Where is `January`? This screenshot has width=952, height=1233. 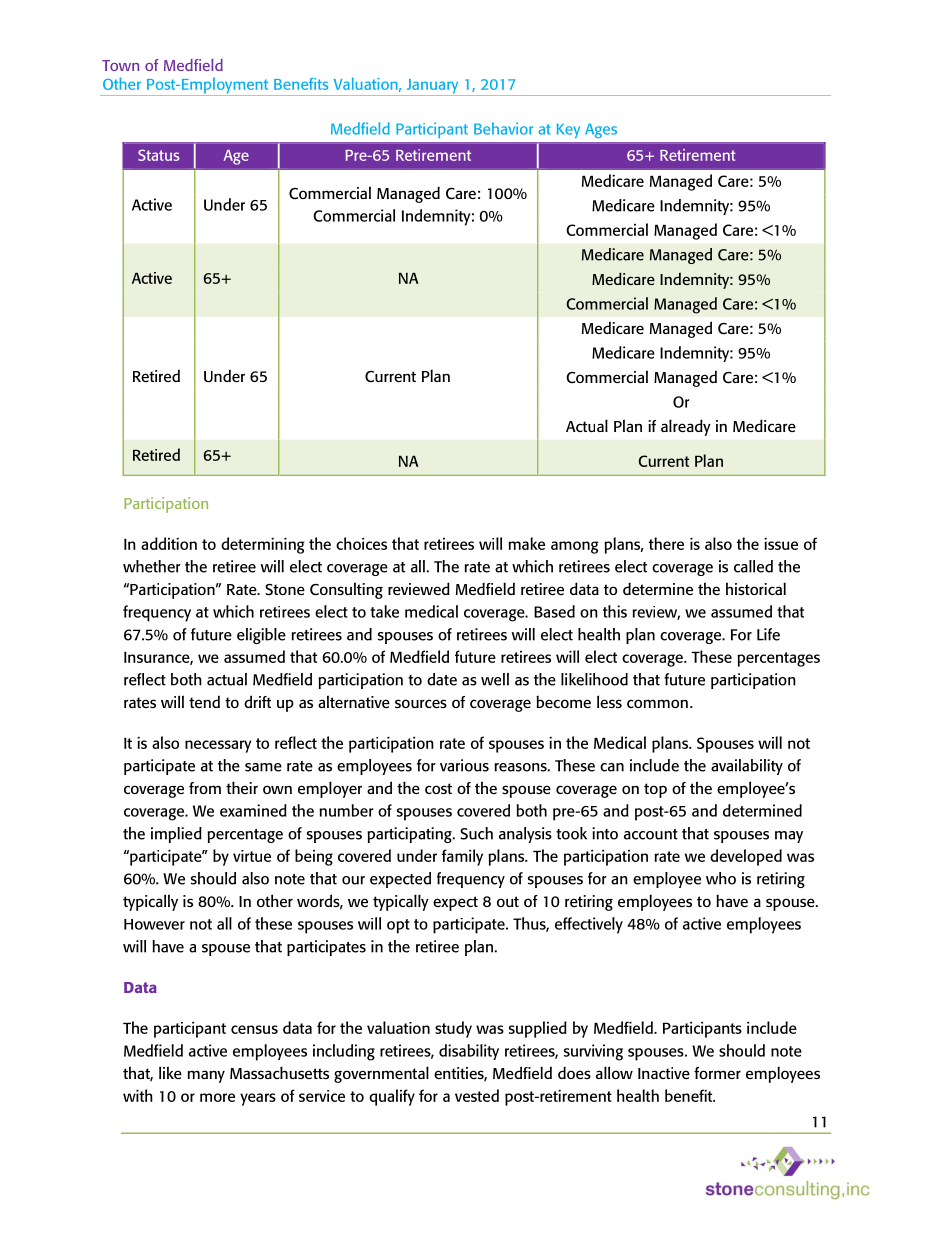
January is located at coordinates (432, 87).
